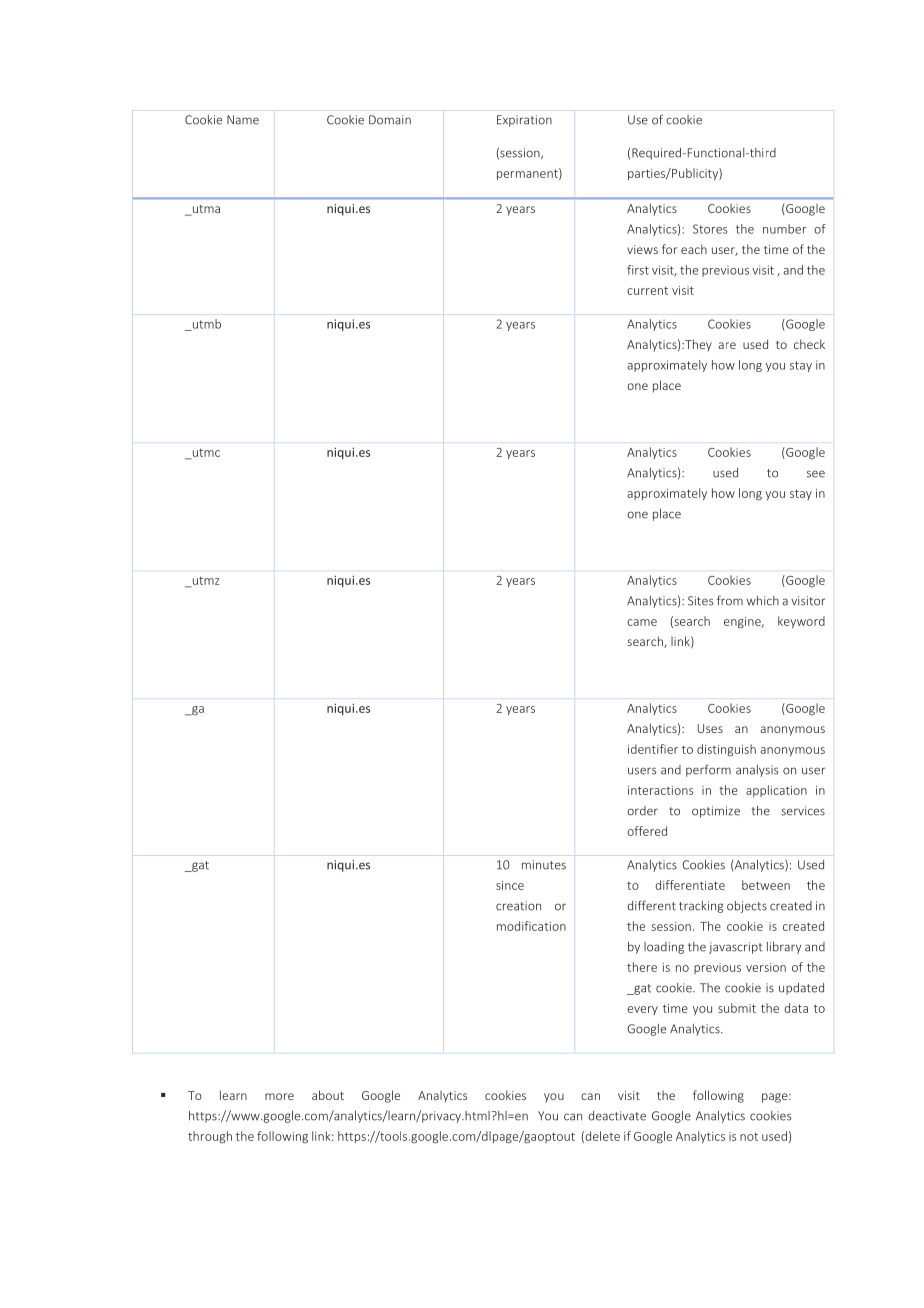  I want to click on Name, so click(243, 120).
